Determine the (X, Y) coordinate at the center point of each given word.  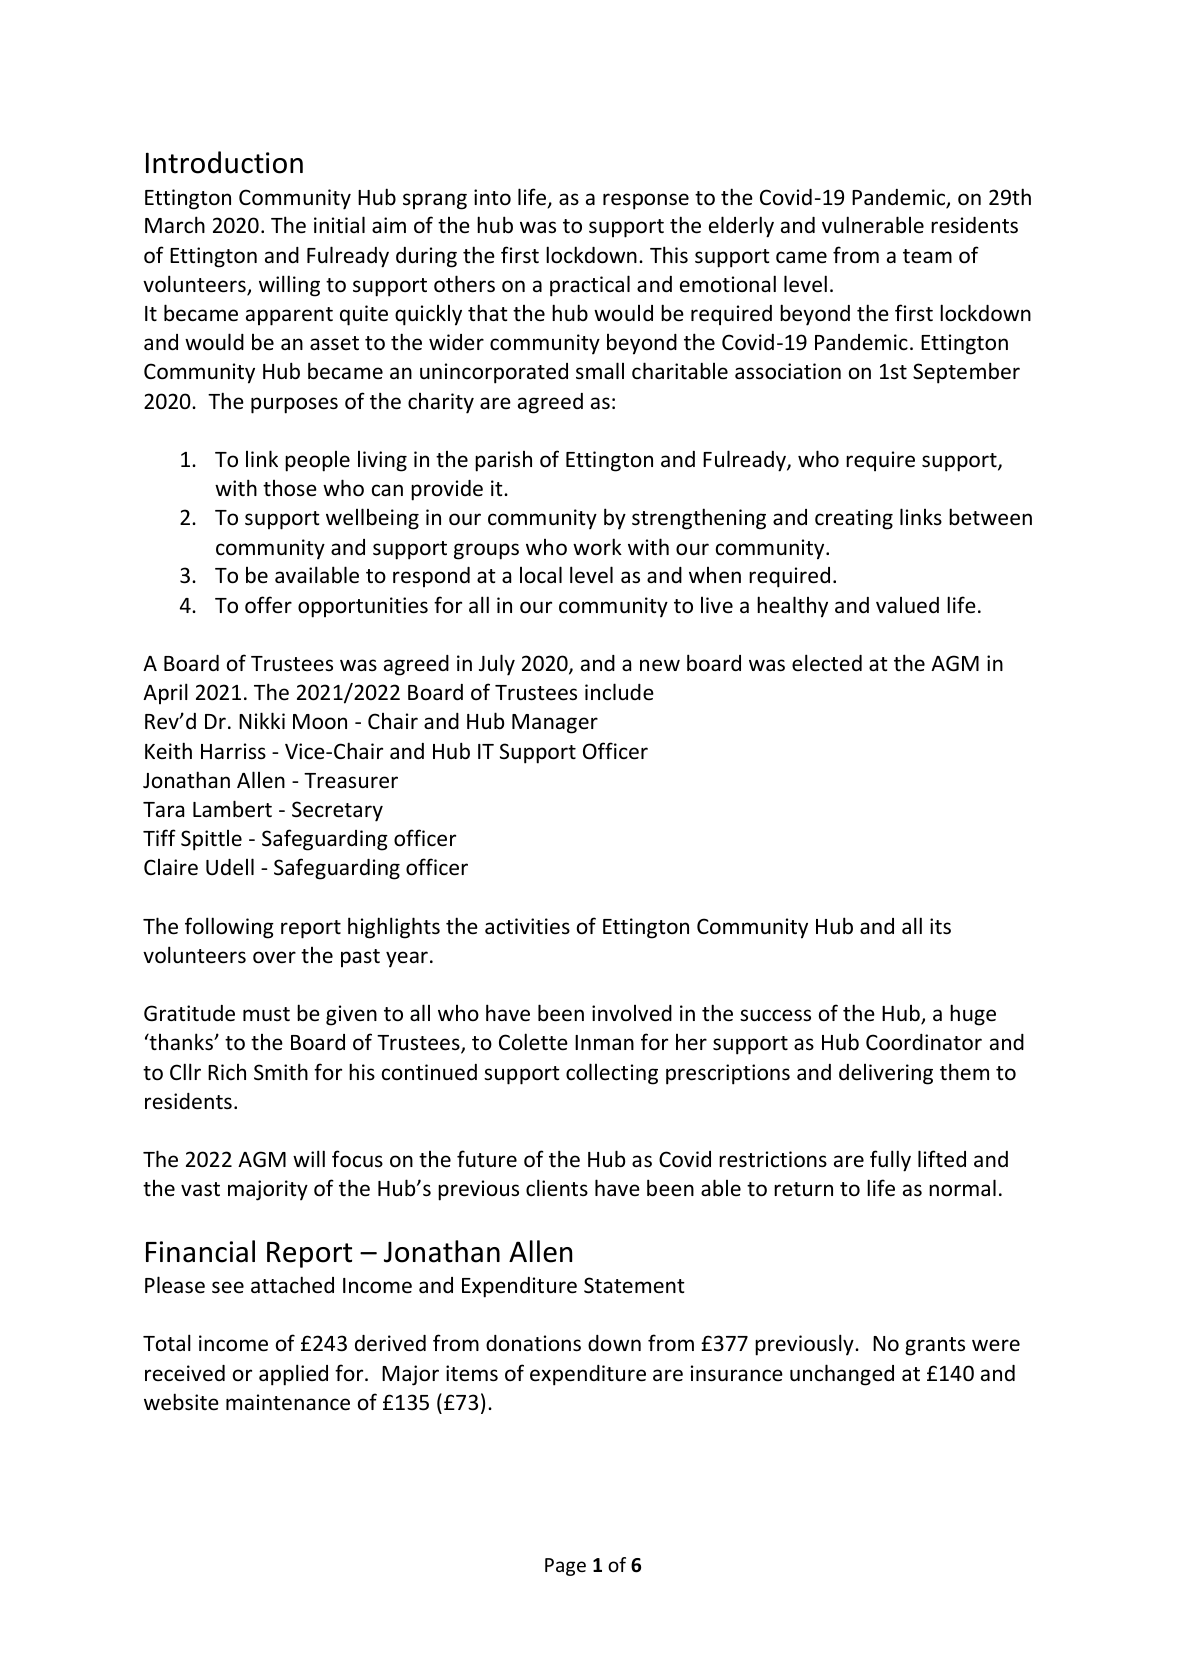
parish (503, 461)
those (290, 488)
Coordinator (924, 1042)
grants (935, 1346)
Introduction (224, 162)
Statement (634, 1285)
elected (827, 663)
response (646, 201)
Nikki (262, 720)
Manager (555, 724)
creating (854, 519)
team (927, 256)
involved (632, 1013)
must (266, 1014)
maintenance (288, 1402)
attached (292, 1285)
